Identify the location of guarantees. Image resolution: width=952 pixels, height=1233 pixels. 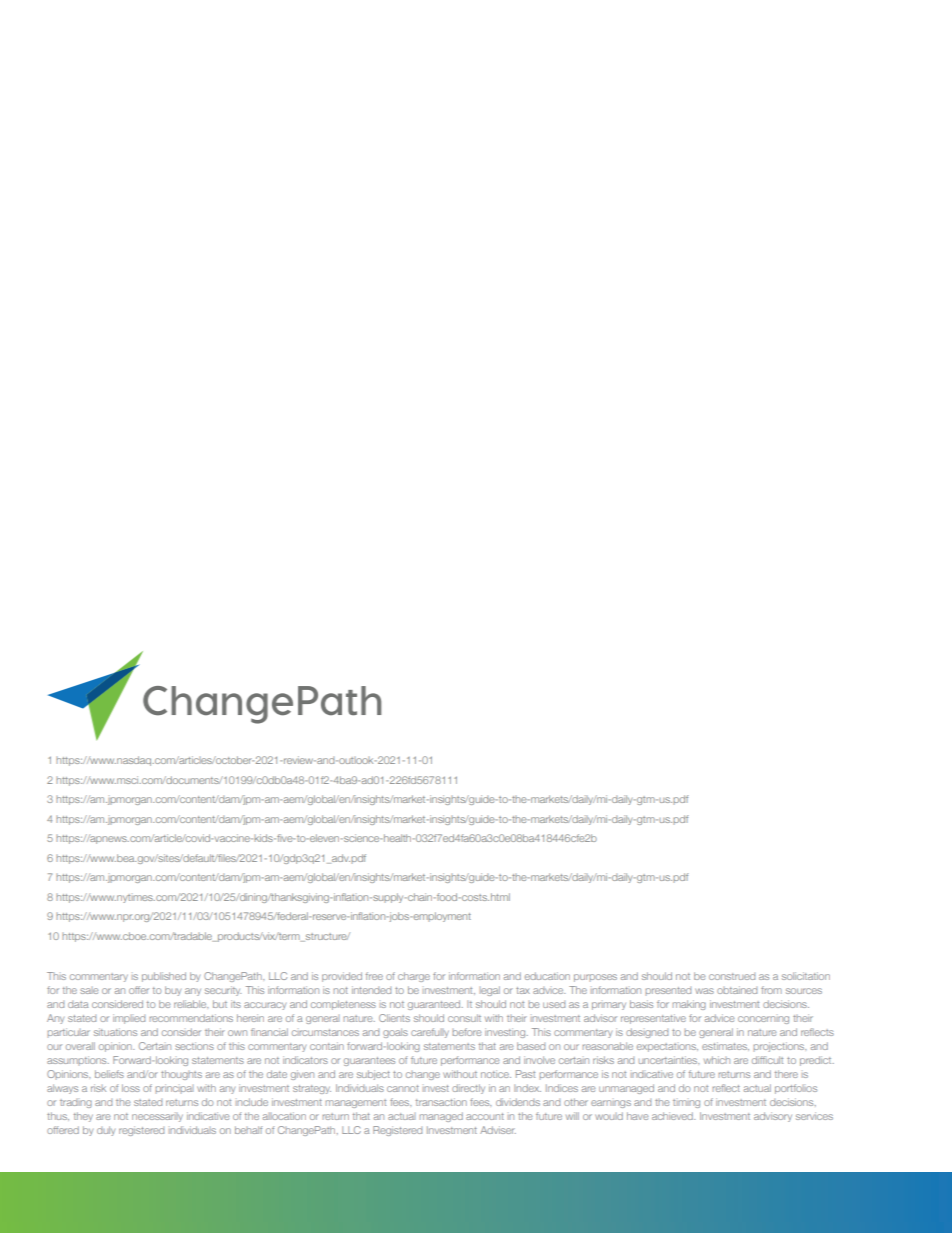
(369, 1061).
